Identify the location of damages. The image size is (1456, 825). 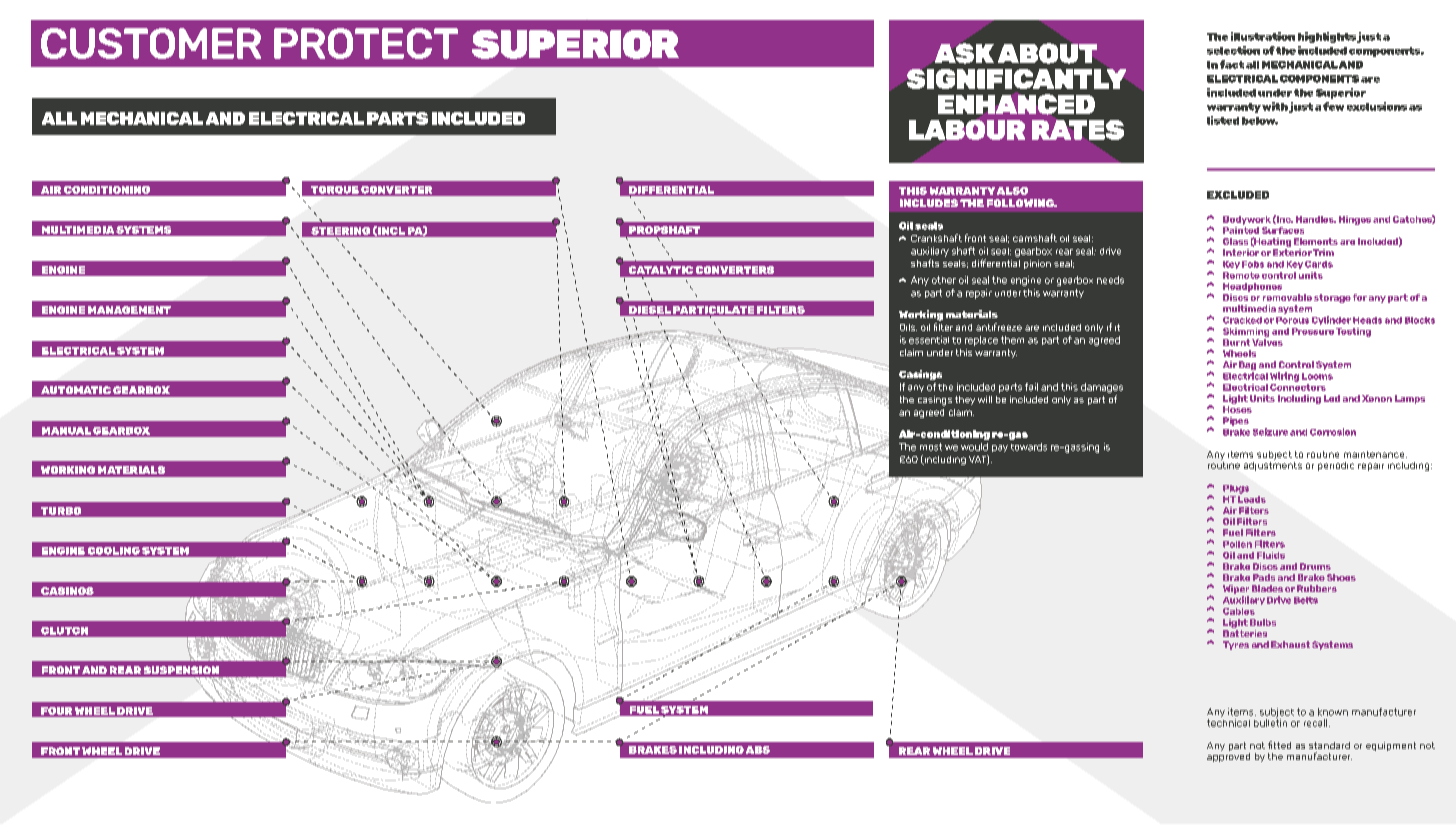
(1102, 388).
